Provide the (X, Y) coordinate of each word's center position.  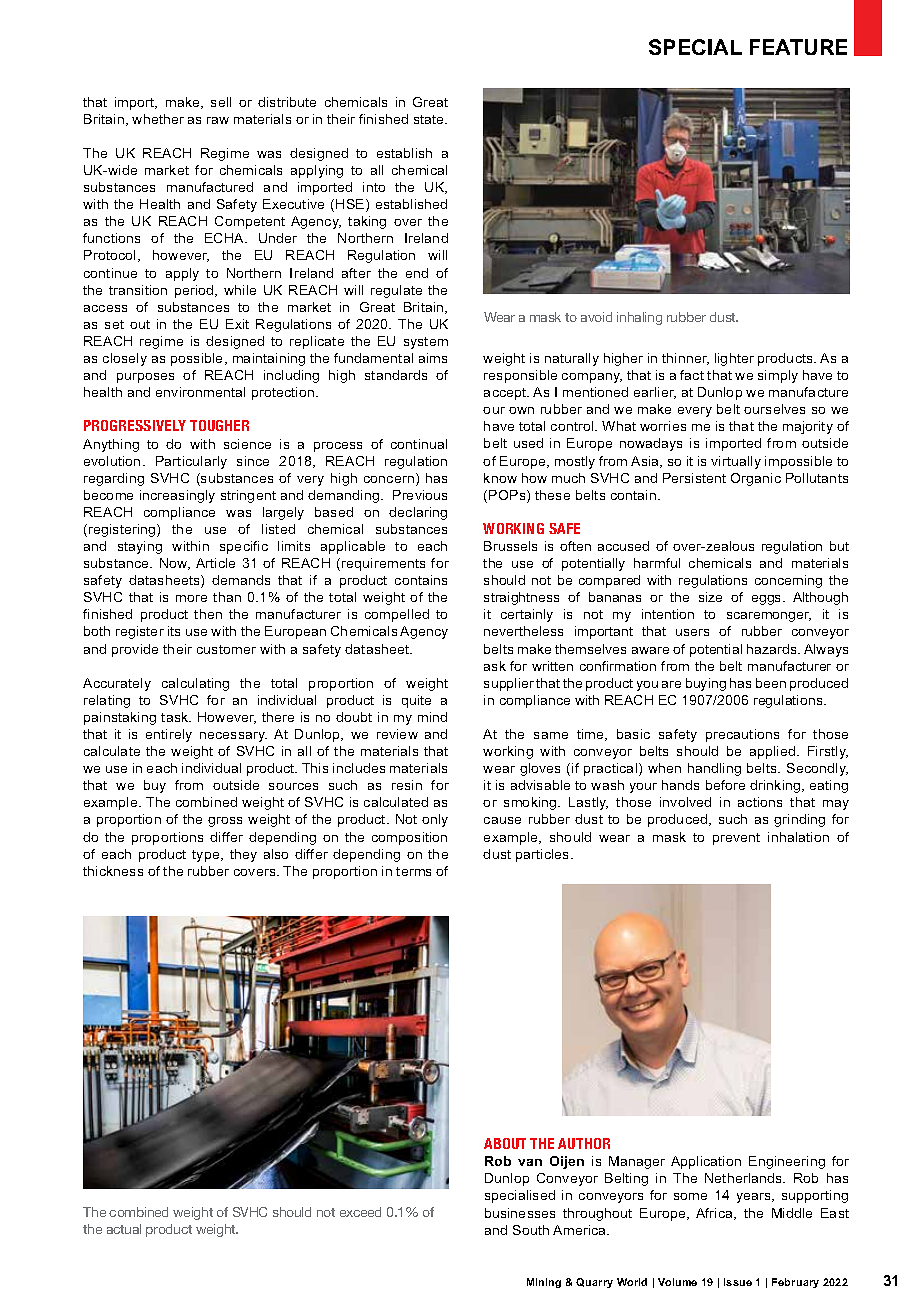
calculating (195, 684)
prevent (736, 839)
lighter (734, 359)
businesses (520, 1213)
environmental (200, 392)
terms (413, 871)
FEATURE (798, 47)
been (771, 683)
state (430, 119)
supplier (509, 684)
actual (124, 1229)
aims (433, 358)
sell (221, 102)
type (207, 856)
